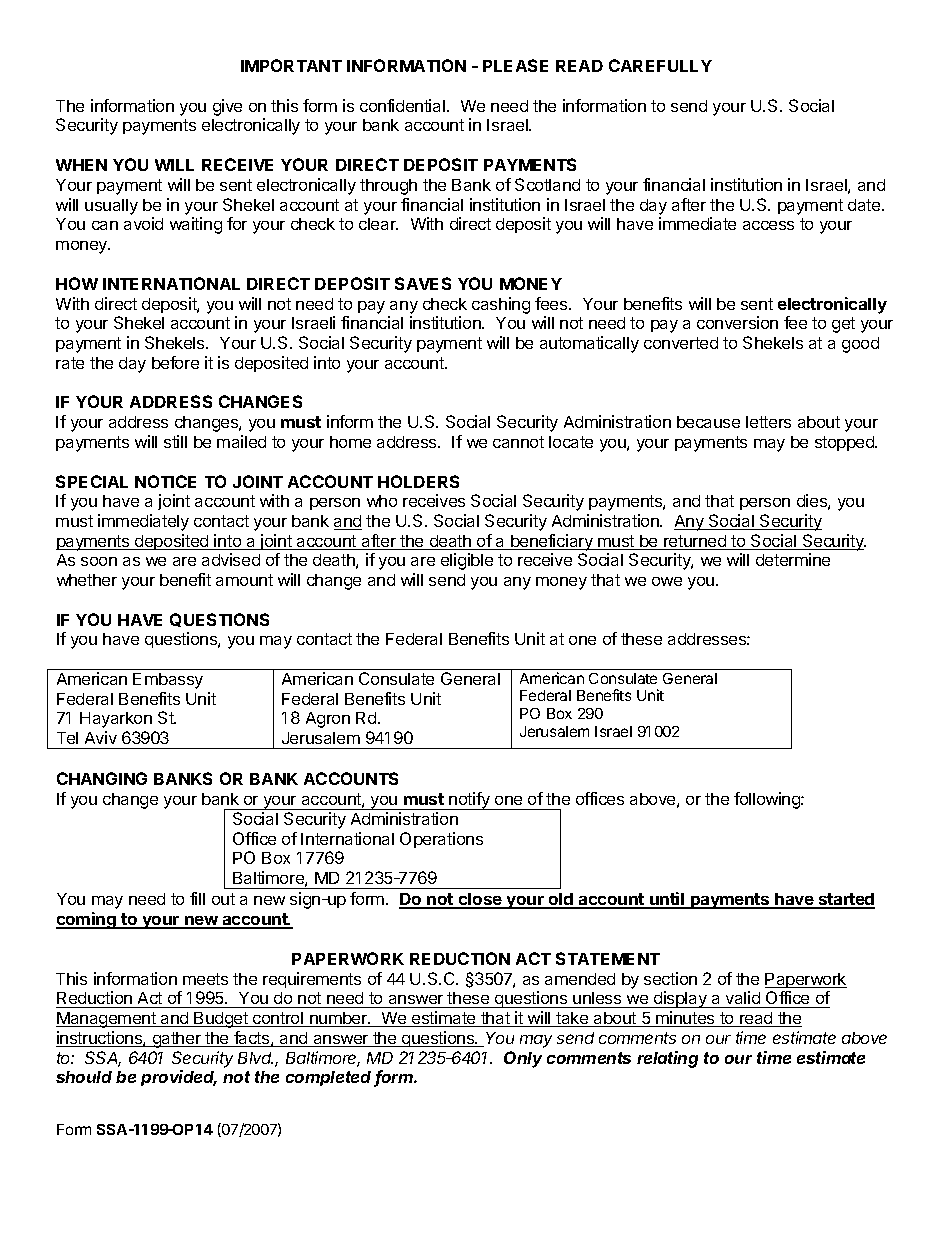 The width and height of the screenshot is (952, 1233). What do you see at coordinates (501, 305) in the screenshot?
I see `cashing` at bounding box center [501, 305].
